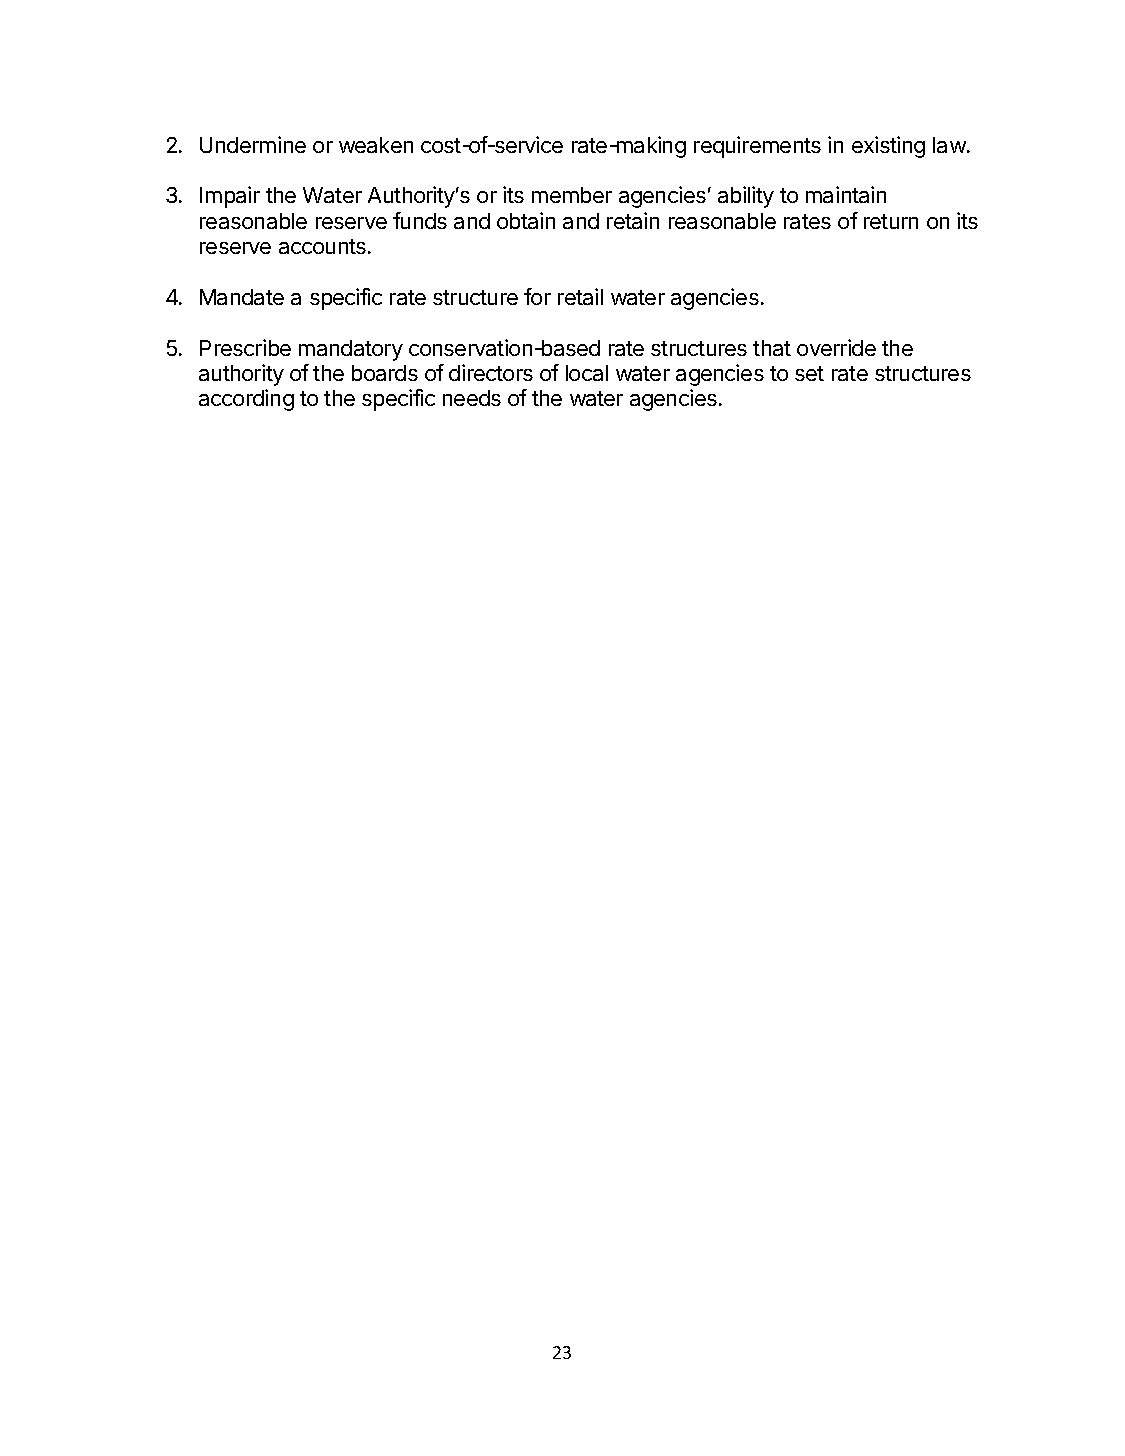 This page has width=1125, height=1456. I want to click on accounts, so click(324, 246).
